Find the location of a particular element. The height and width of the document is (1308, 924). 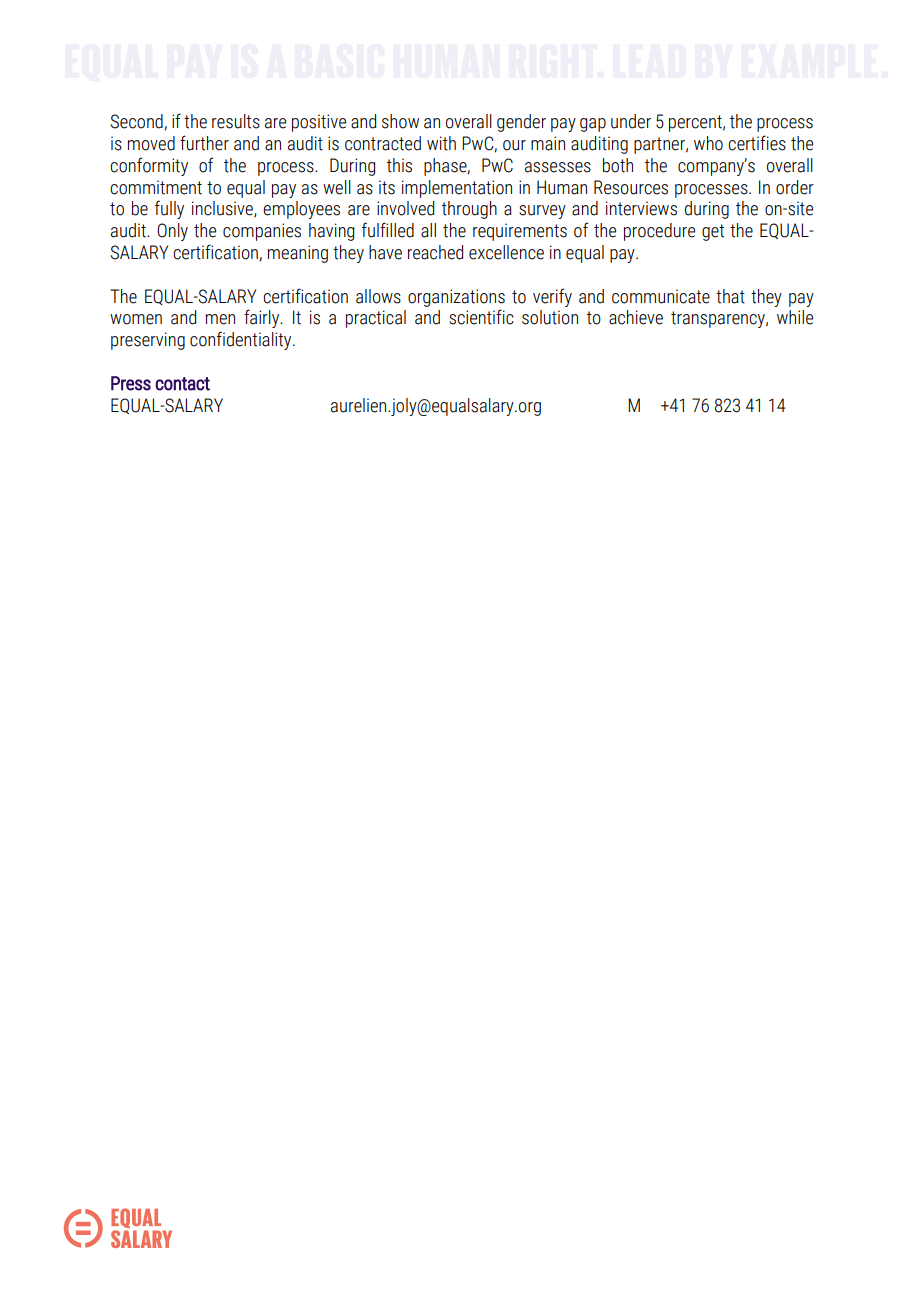

reached is located at coordinates (435, 252).
